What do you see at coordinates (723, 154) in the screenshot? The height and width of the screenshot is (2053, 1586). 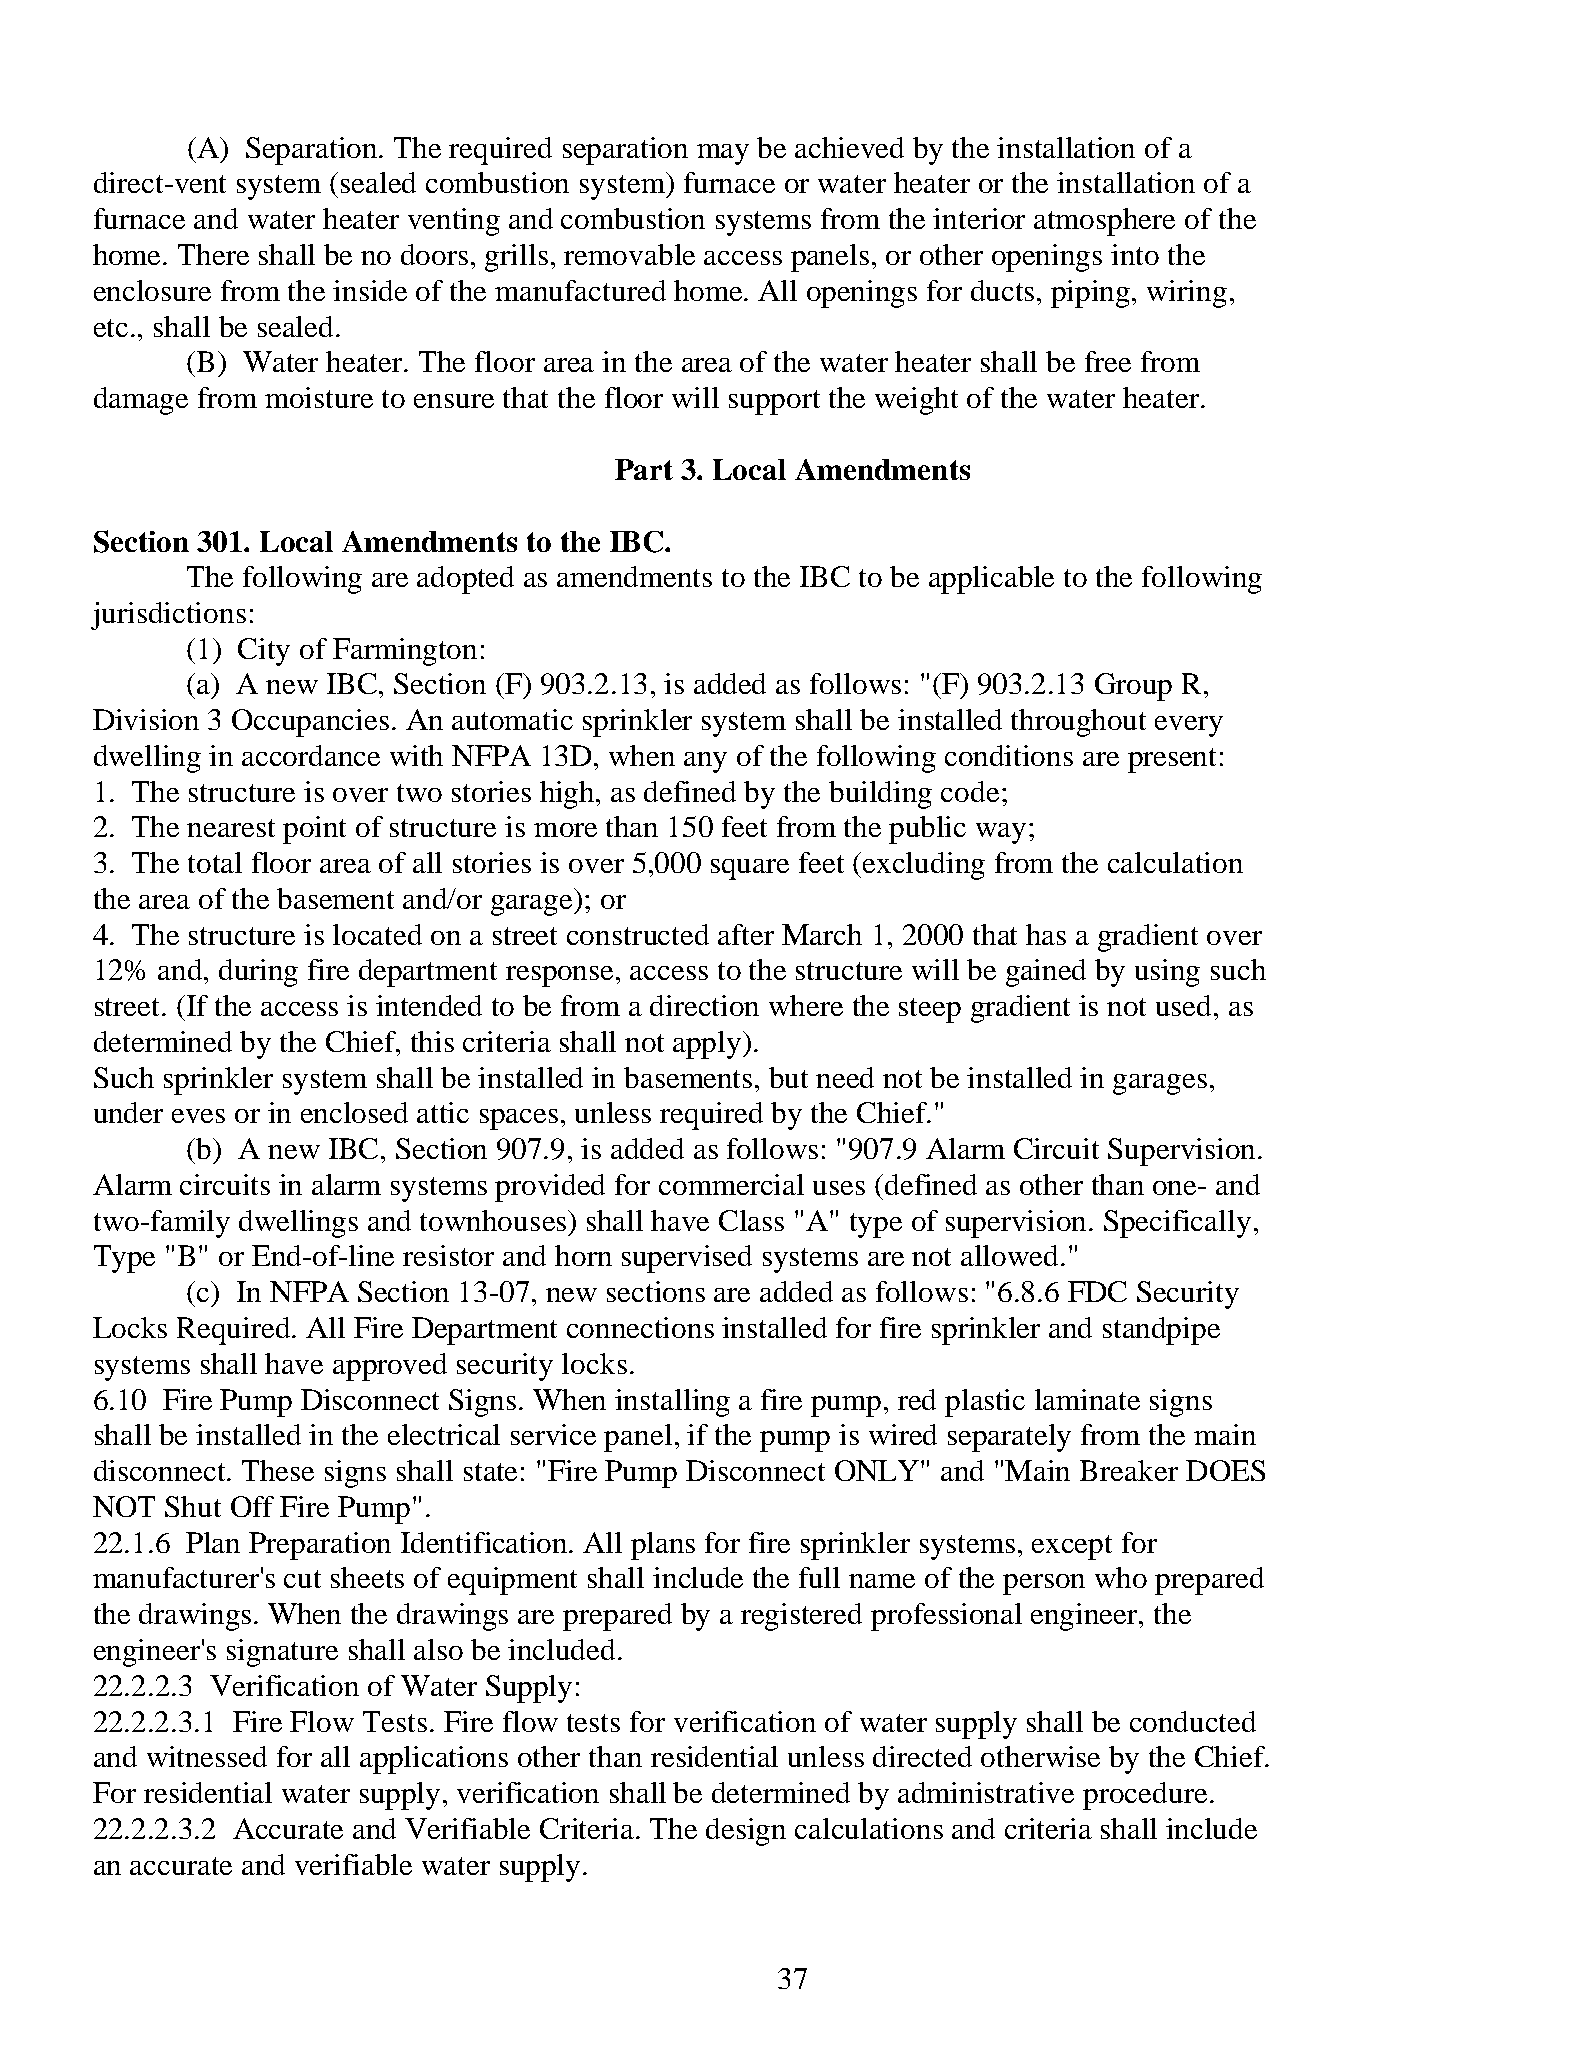 I see `may` at bounding box center [723, 154].
